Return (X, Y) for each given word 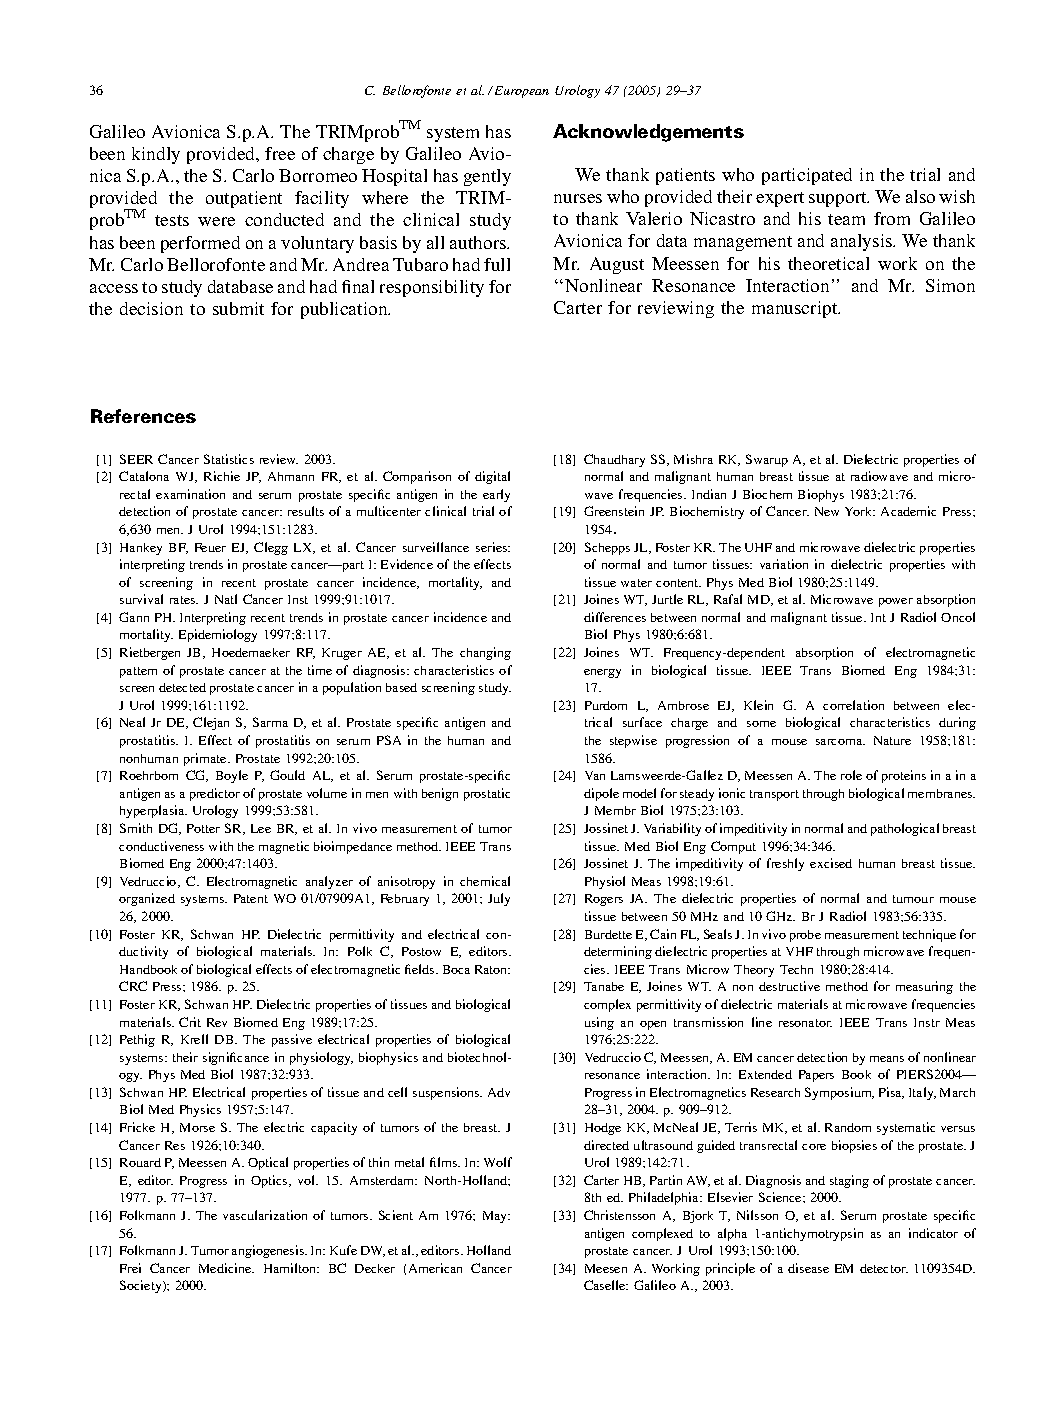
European (520, 92)
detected (182, 687)
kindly (156, 155)
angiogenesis (269, 1251)
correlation (853, 705)
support (839, 199)
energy (602, 673)
